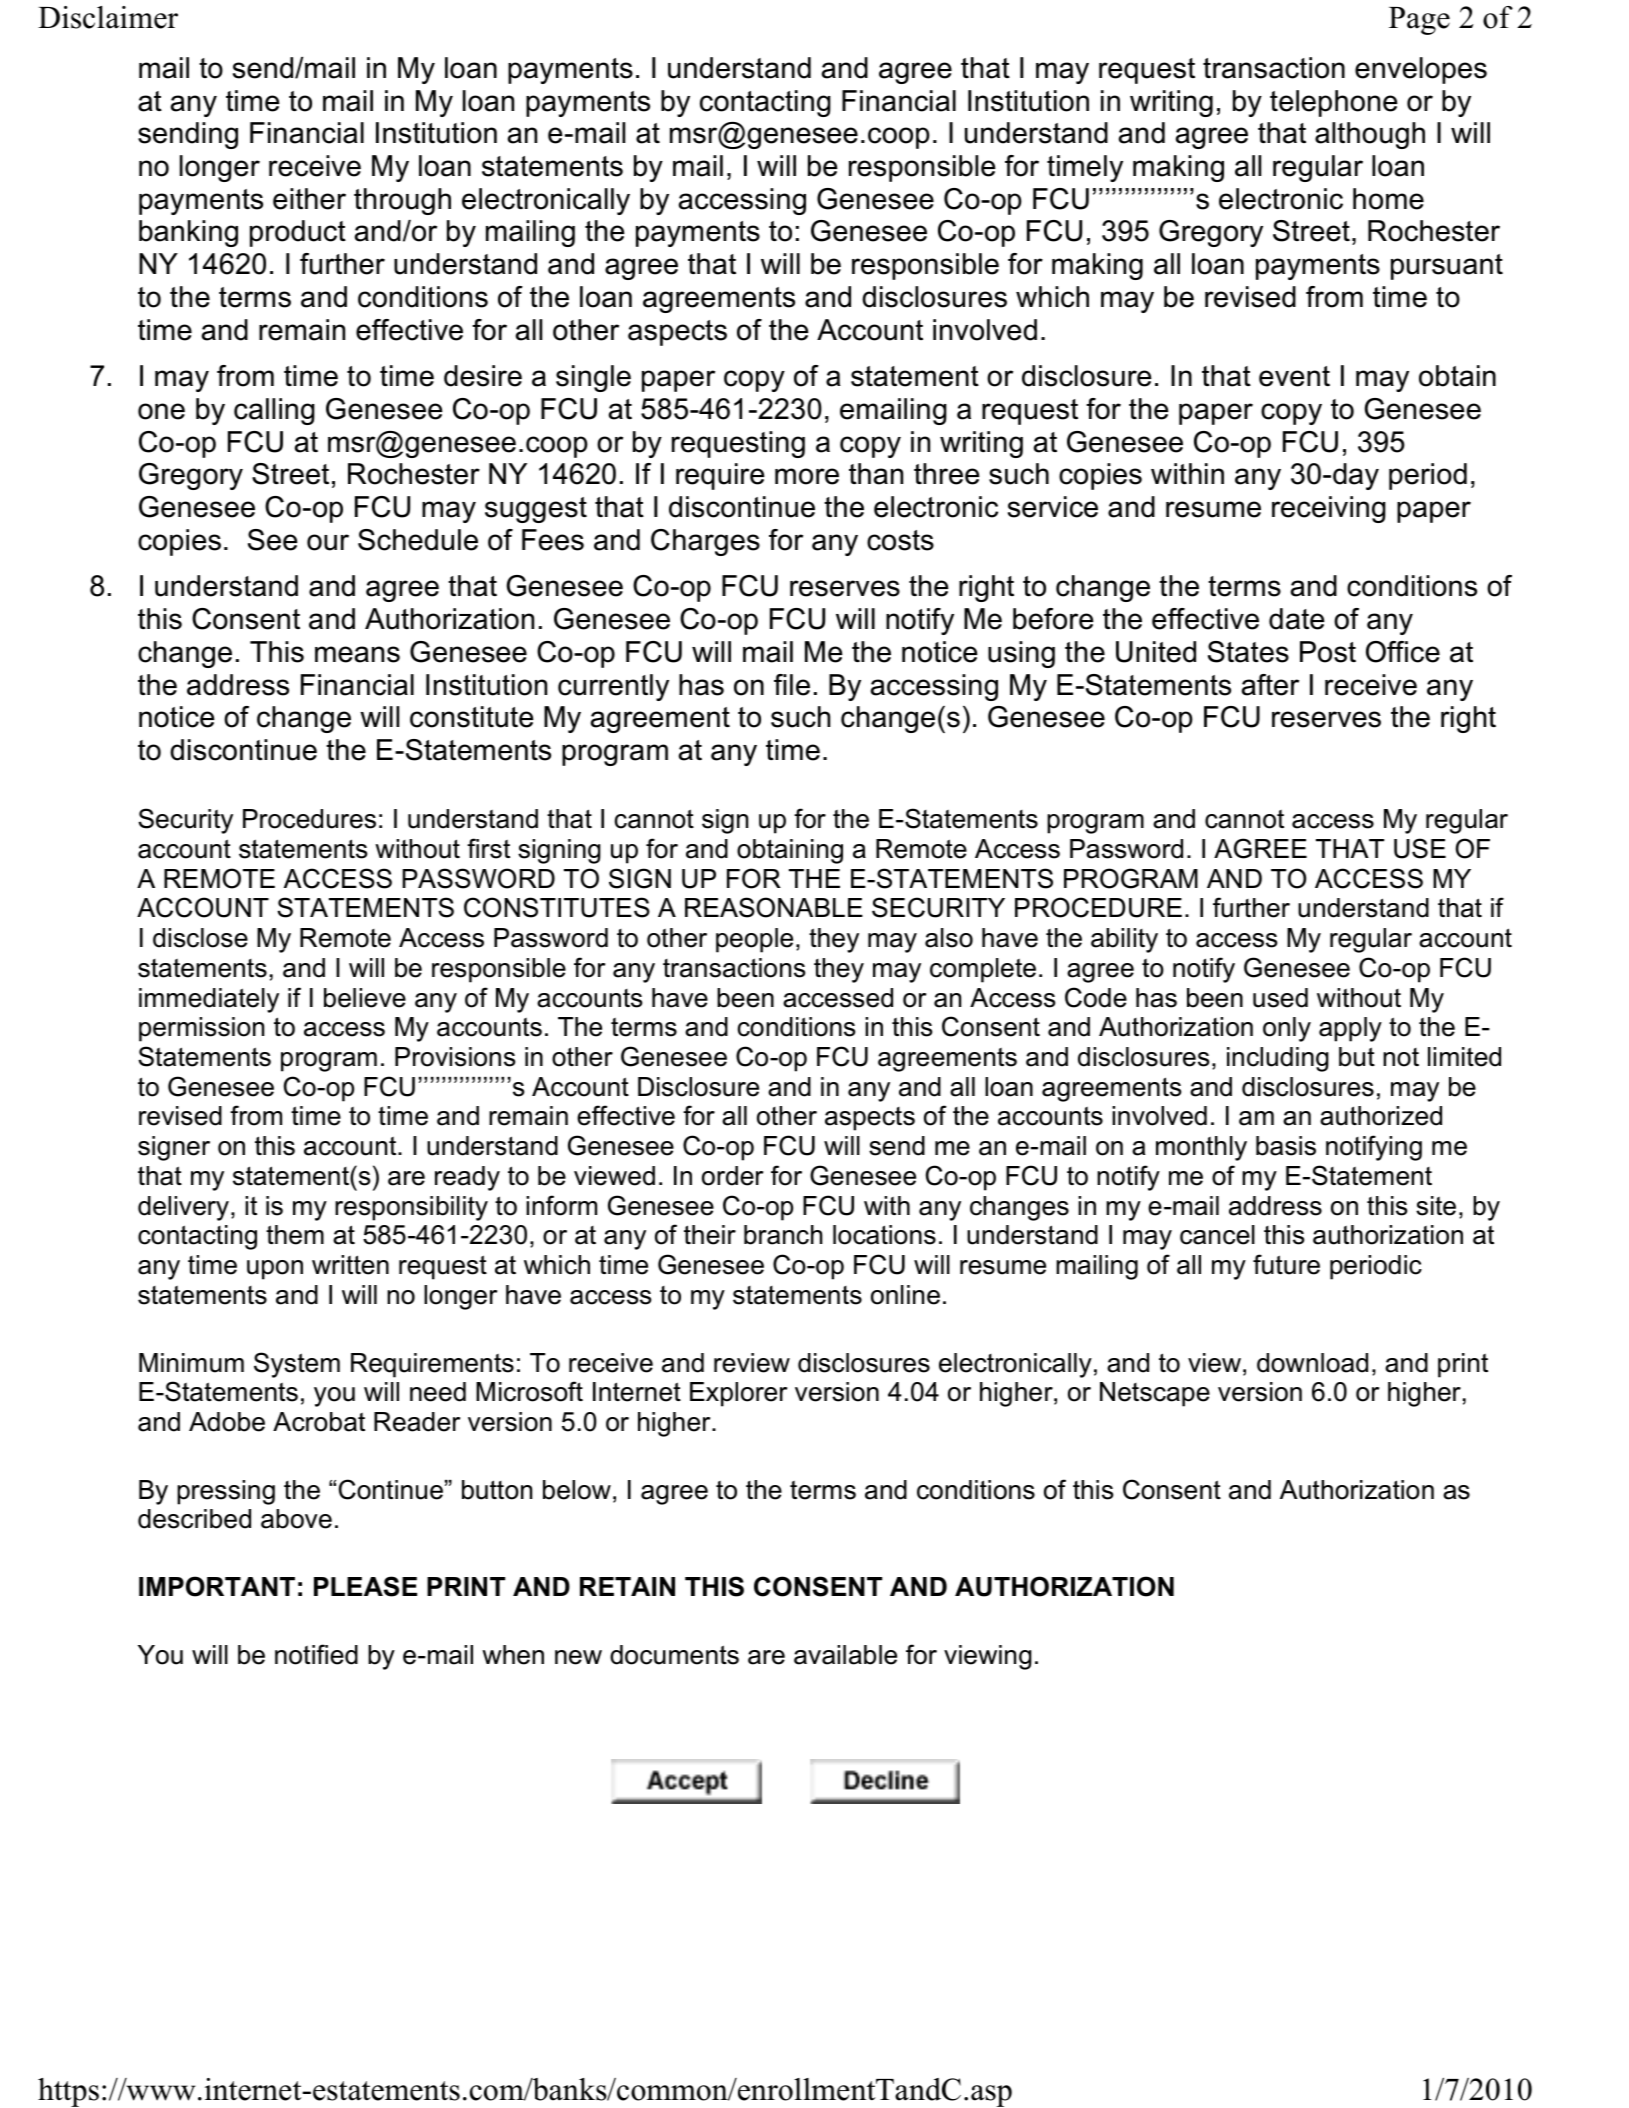 The width and height of the page is (1629, 2108). What do you see at coordinates (328, 542) in the page?
I see `our` at bounding box center [328, 542].
